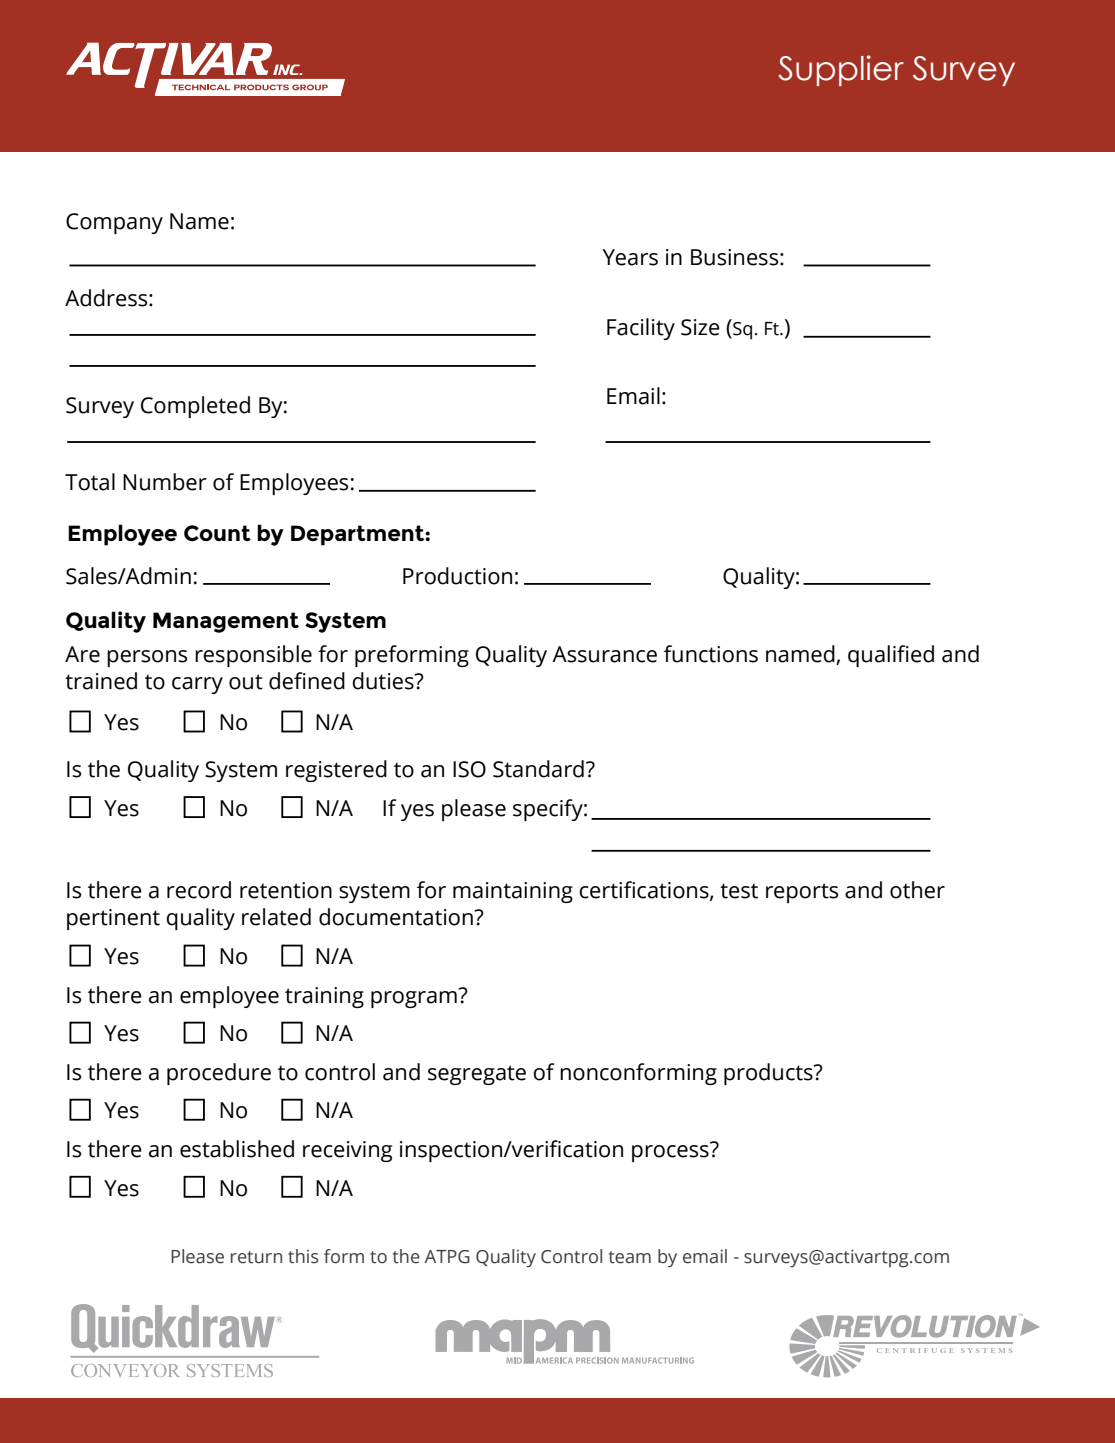 The image size is (1115, 1443). Describe the element at coordinates (891, 656) in the document. I see `qualified` at that location.
